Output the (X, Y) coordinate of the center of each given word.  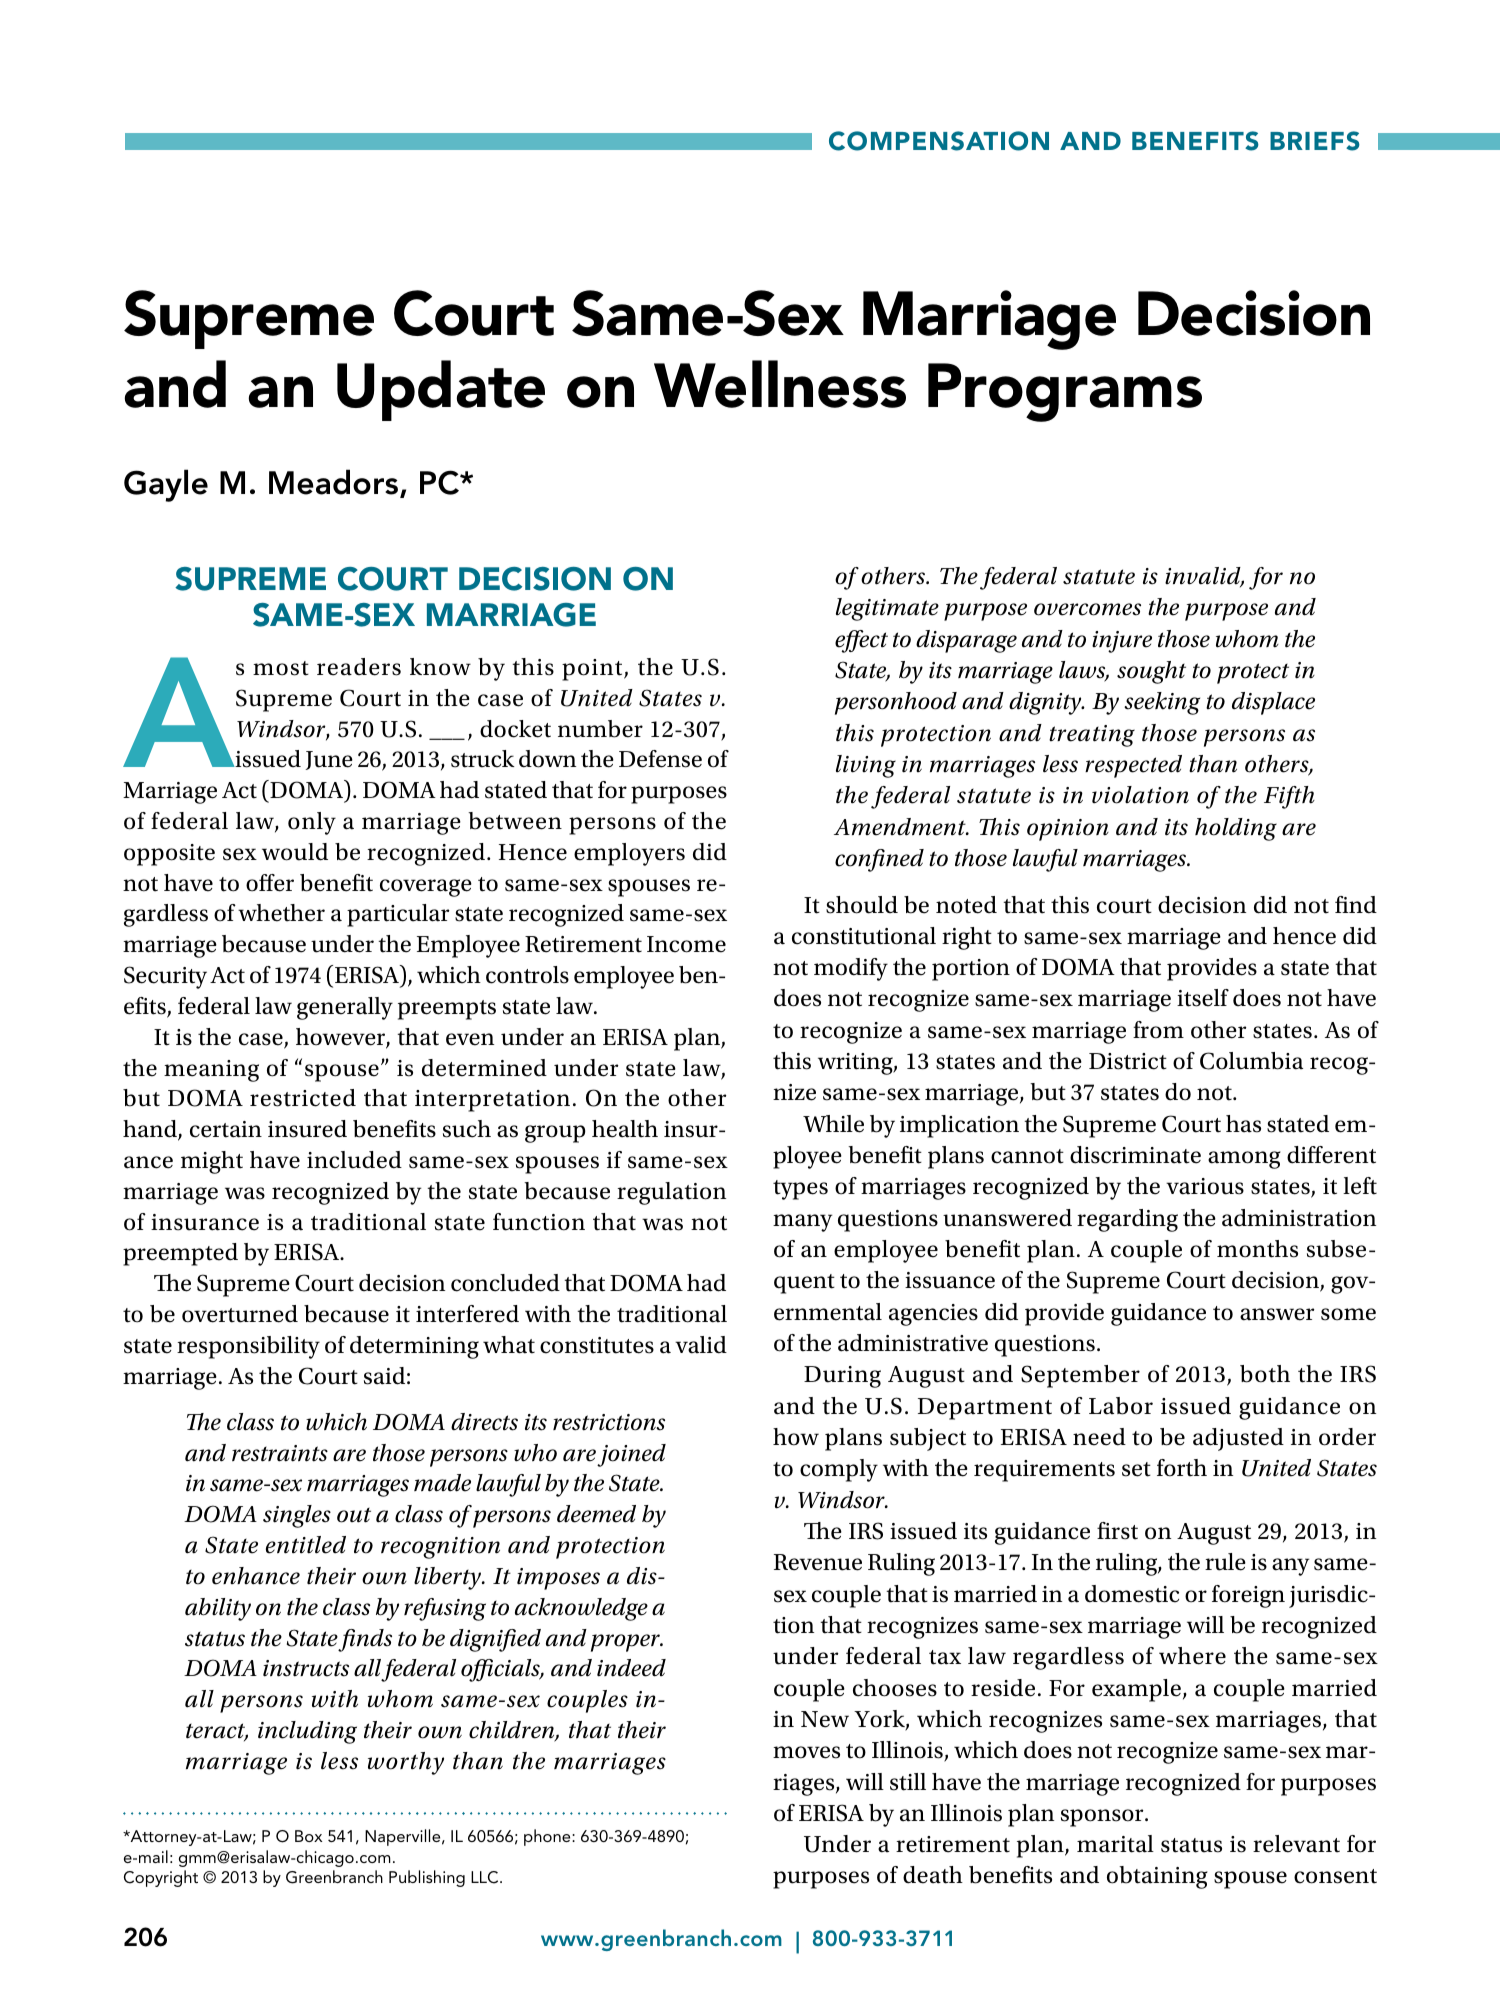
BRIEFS (1315, 141)
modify (851, 969)
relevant (1296, 1844)
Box (308, 1836)
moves (806, 1752)
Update (441, 390)
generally (345, 1008)
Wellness (780, 384)
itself (1203, 998)
